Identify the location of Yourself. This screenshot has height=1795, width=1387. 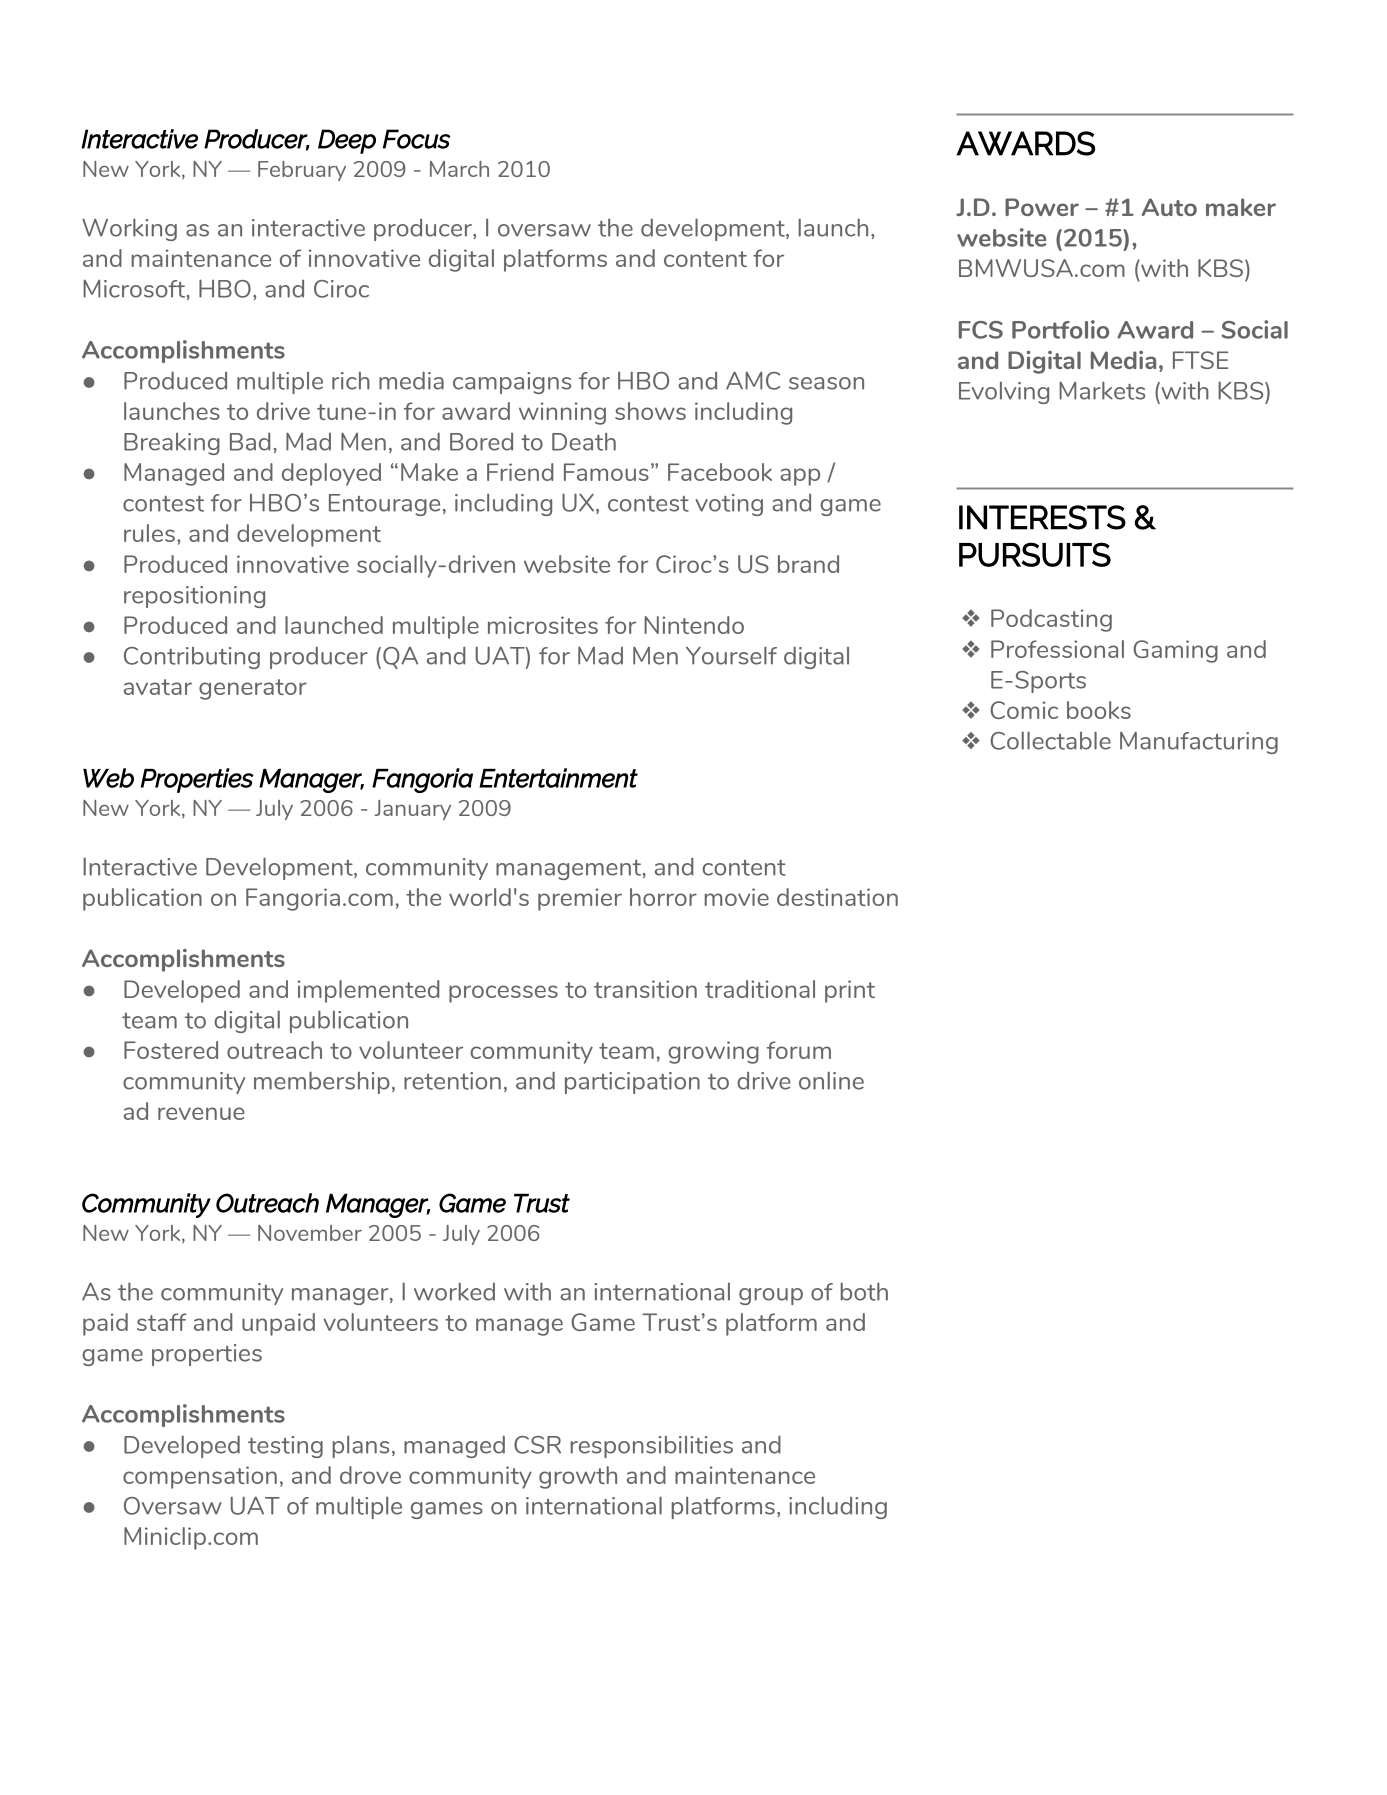
(731, 655).
